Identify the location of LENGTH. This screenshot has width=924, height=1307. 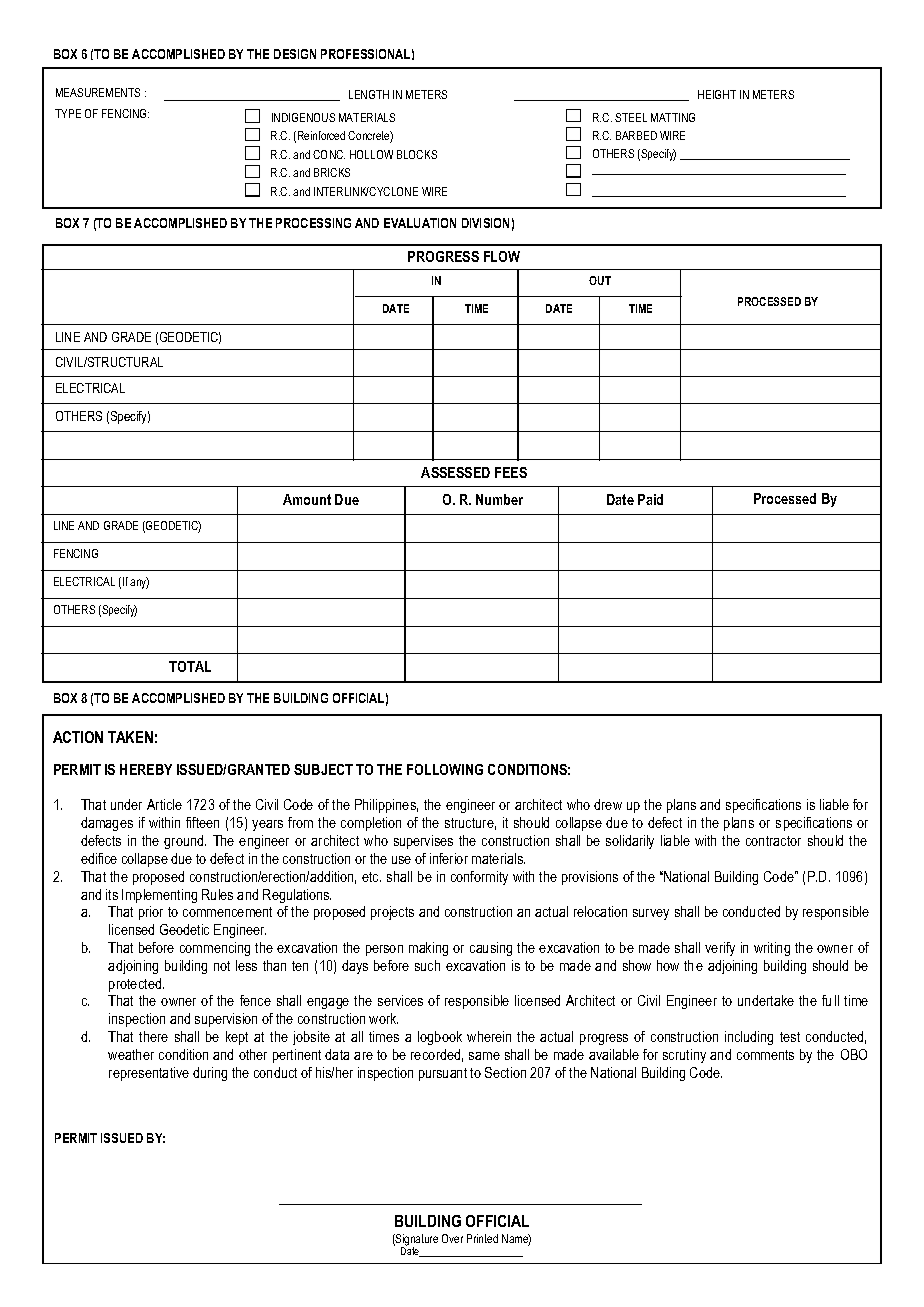
(369, 94).
